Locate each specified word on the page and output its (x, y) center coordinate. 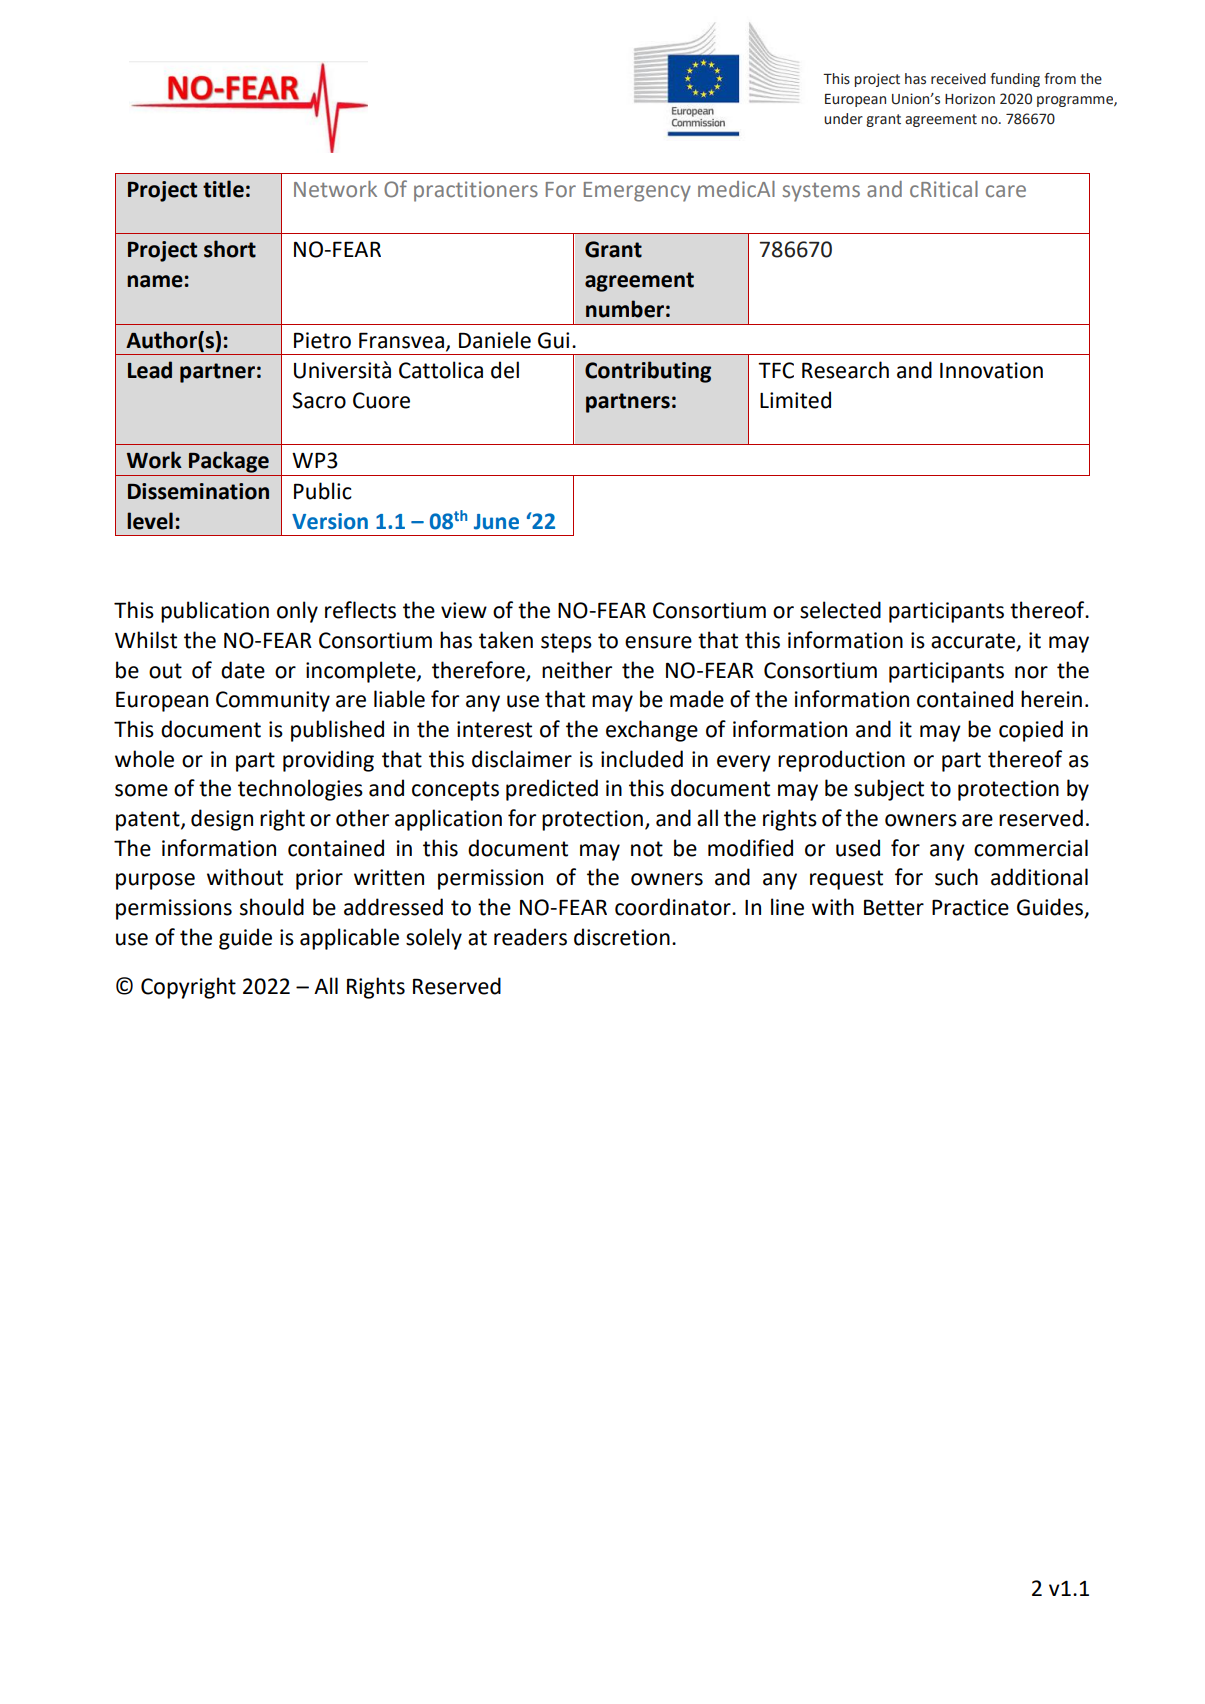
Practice (970, 907)
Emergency (637, 192)
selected (840, 610)
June (496, 522)
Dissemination (198, 491)
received (958, 79)
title (223, 189)
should (272, 907)
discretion (622, 937)
